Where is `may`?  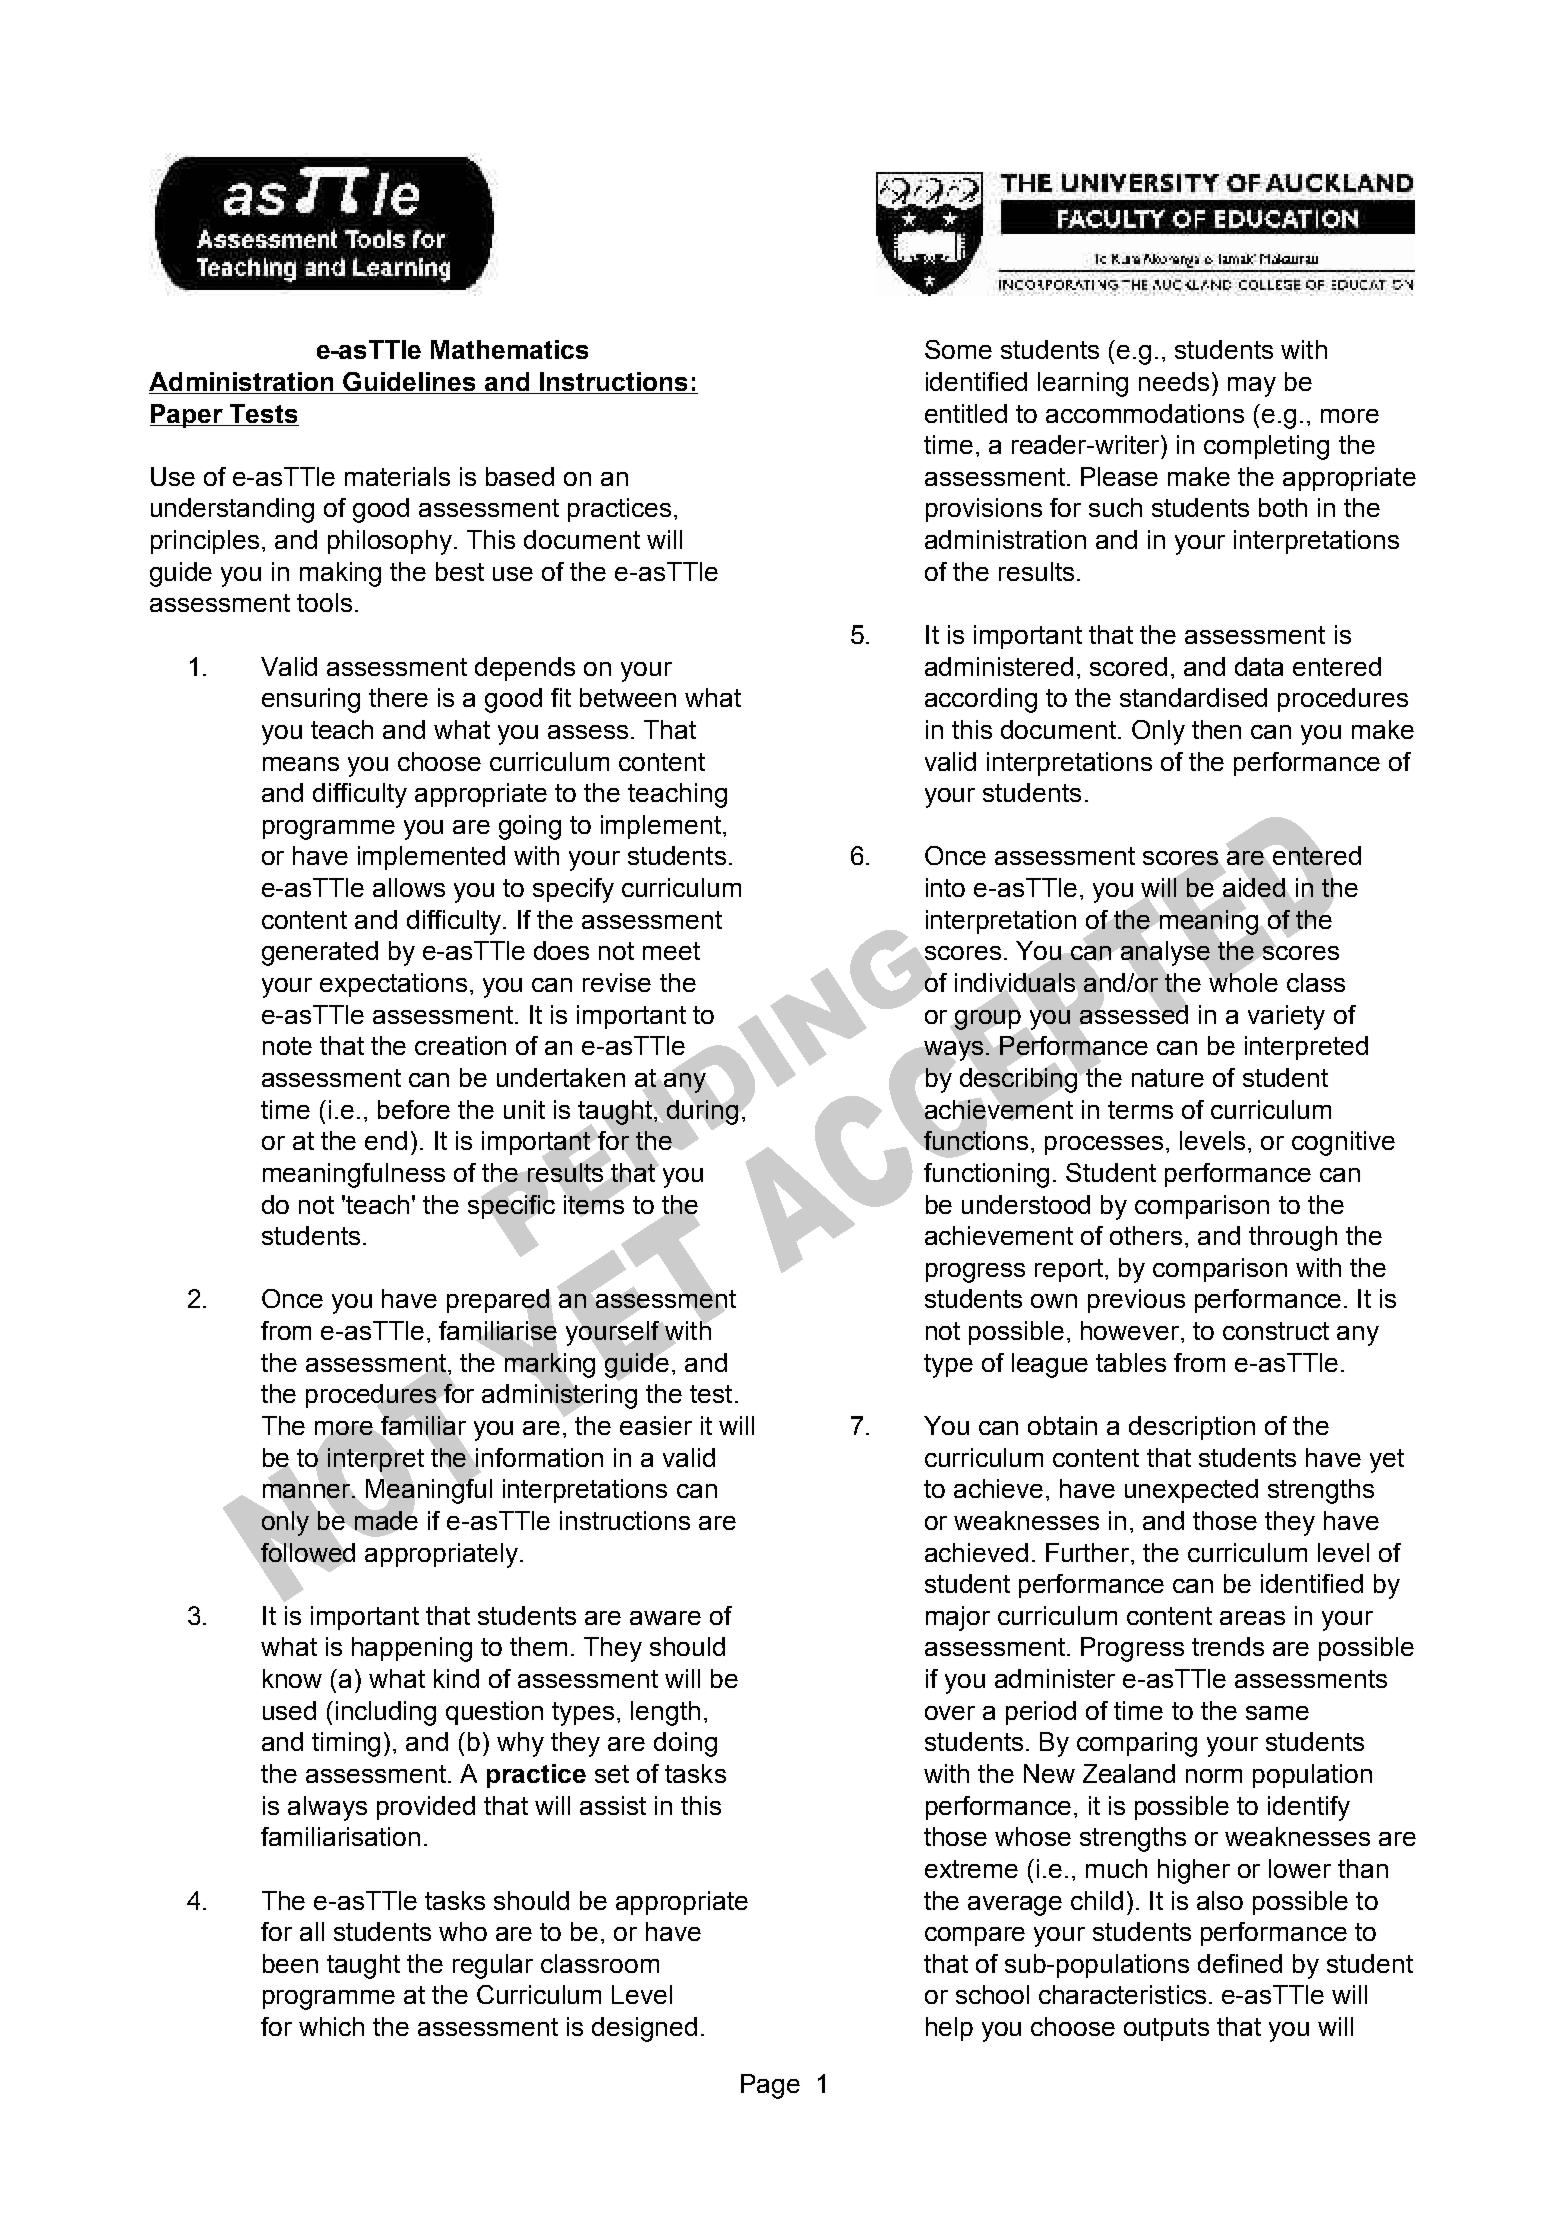 may is located at coordinates (1252, 387).
